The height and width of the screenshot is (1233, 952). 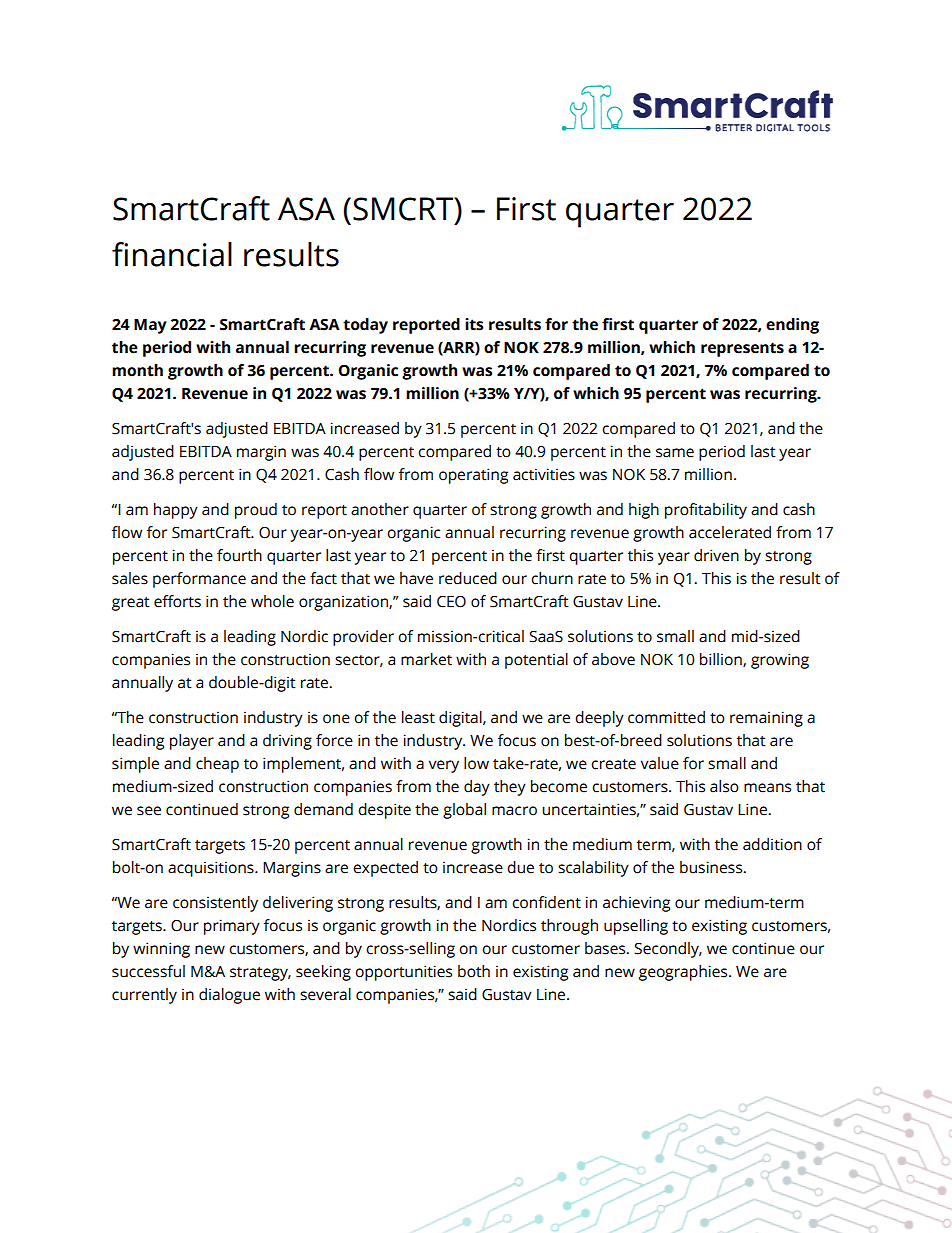 I want to click on ending, so click(x=792, y=326).
